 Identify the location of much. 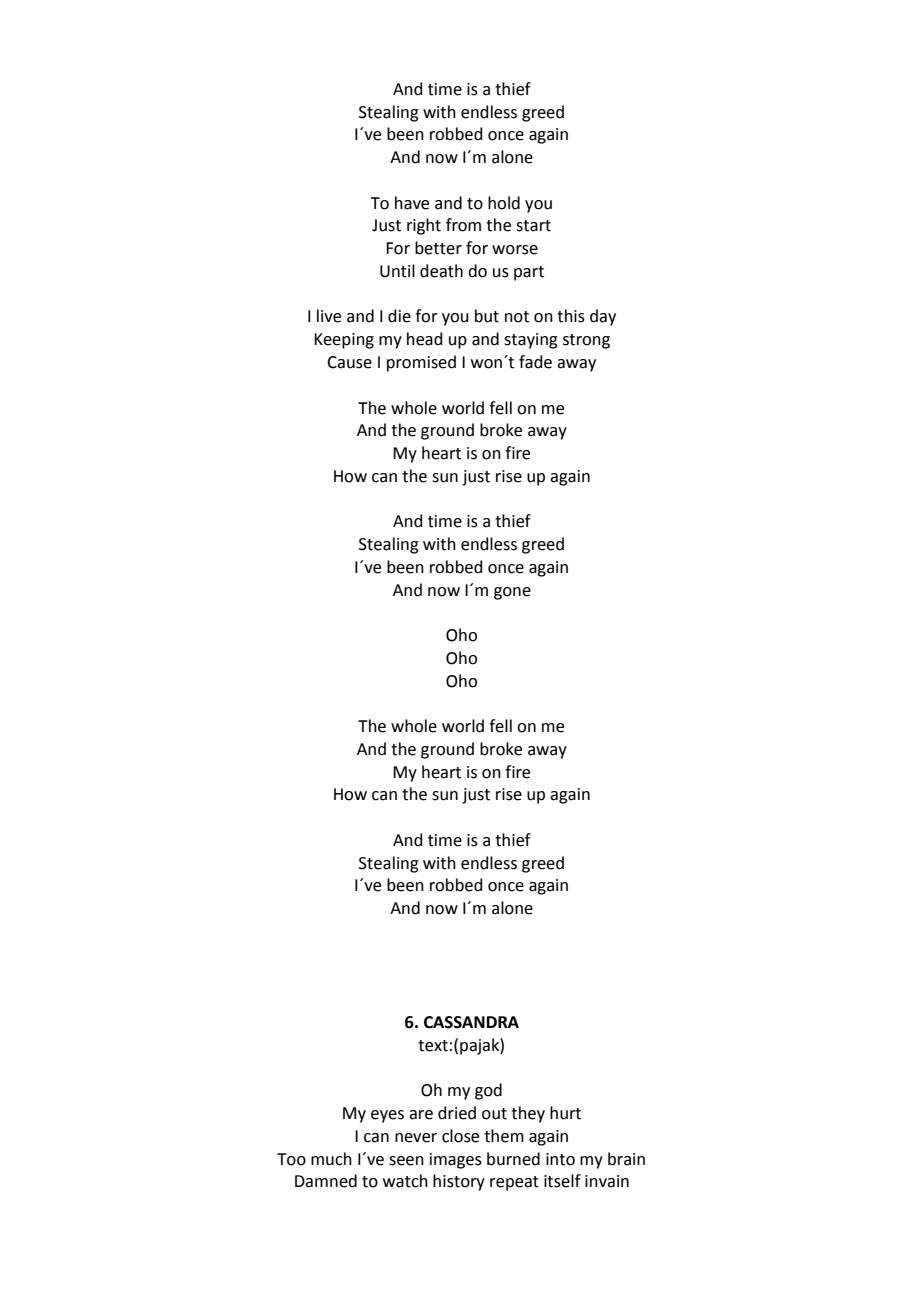
(331, 1159).
